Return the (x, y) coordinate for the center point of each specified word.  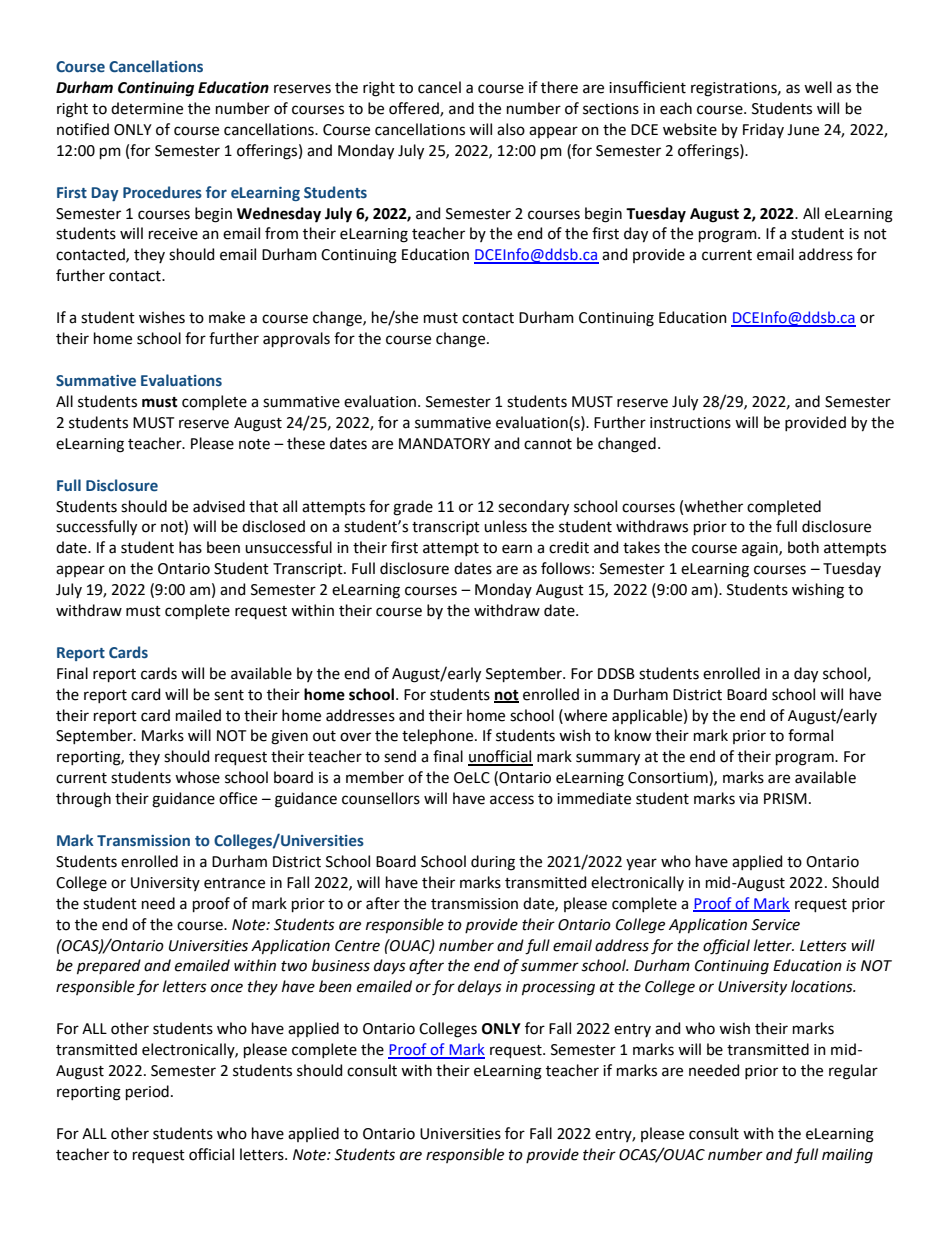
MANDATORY (444, 444)
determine (147, 108)
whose (197, 777)
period (147, 1092)
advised (219, 506)
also (511, 129)
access (512, 800)
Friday (763, 130)
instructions (690, 423)
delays (480, 987)
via (748, 799)
